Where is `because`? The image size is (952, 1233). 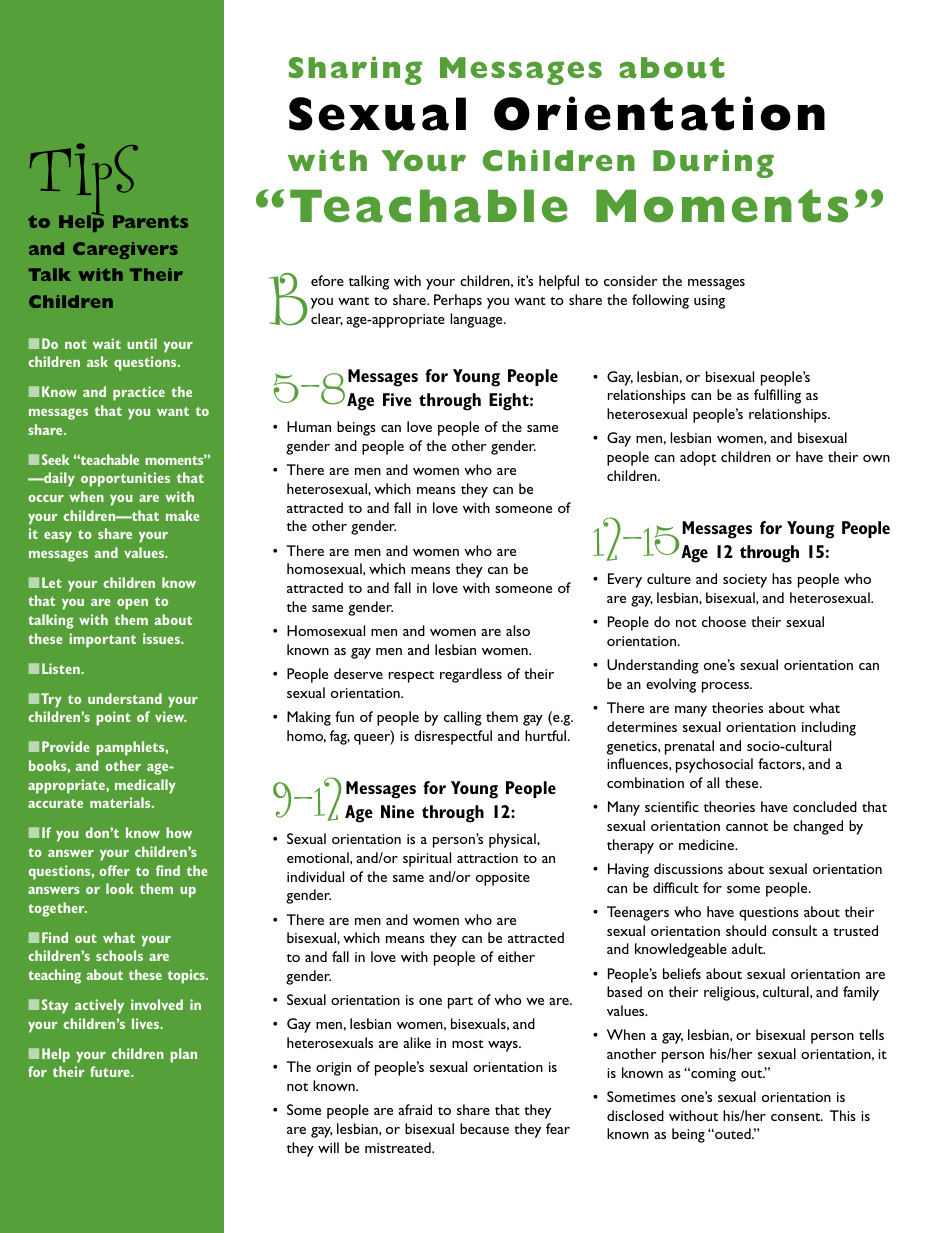
because is located at coordinates (484, 1128).
